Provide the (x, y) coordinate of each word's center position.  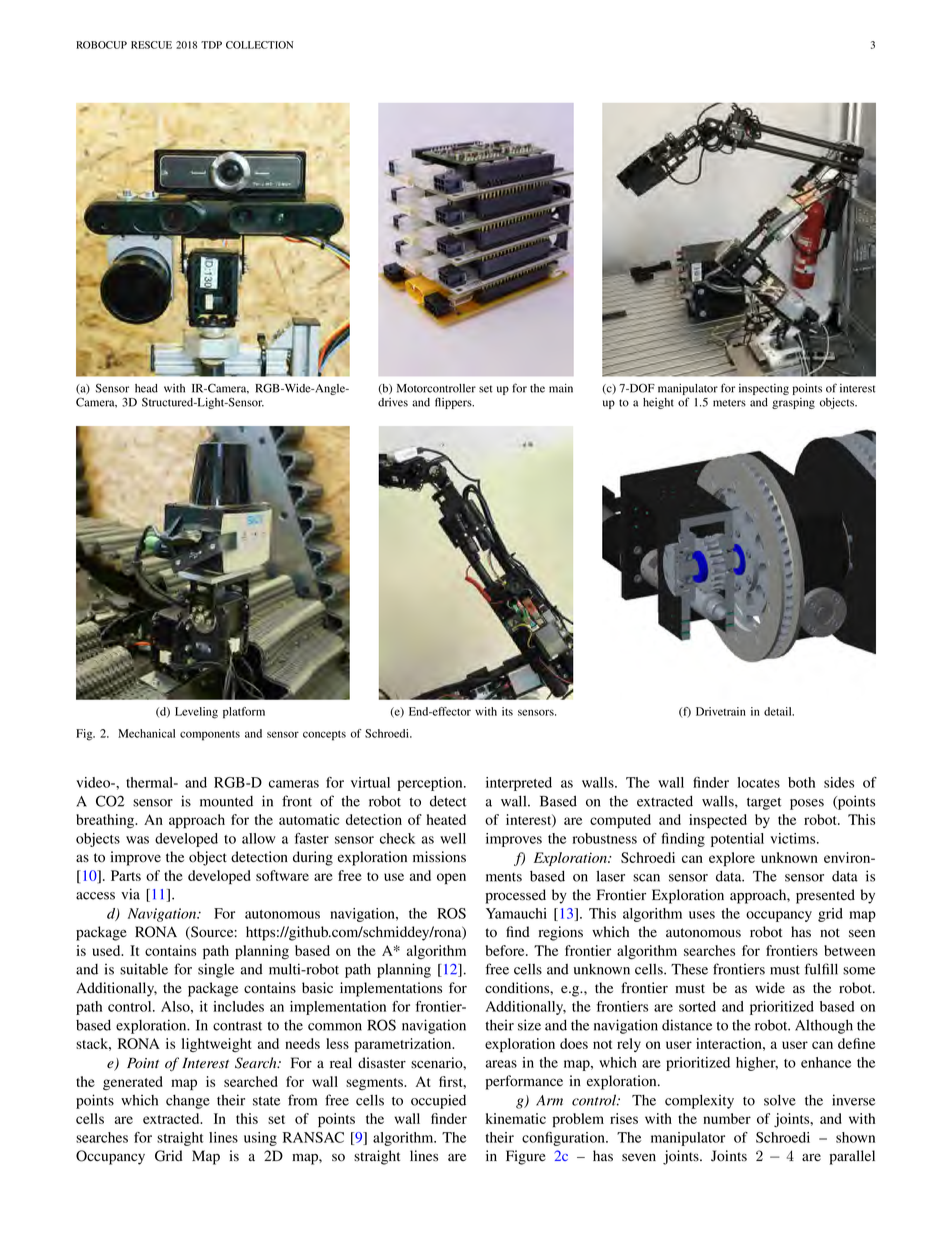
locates (758, 782)
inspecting (764, 389)
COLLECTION (259, 45)
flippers (454, 403)
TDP (211, 45)
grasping (793, 403)
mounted (226, 801)
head (146, 388)
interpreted (519, 784)
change (188, 1102)
